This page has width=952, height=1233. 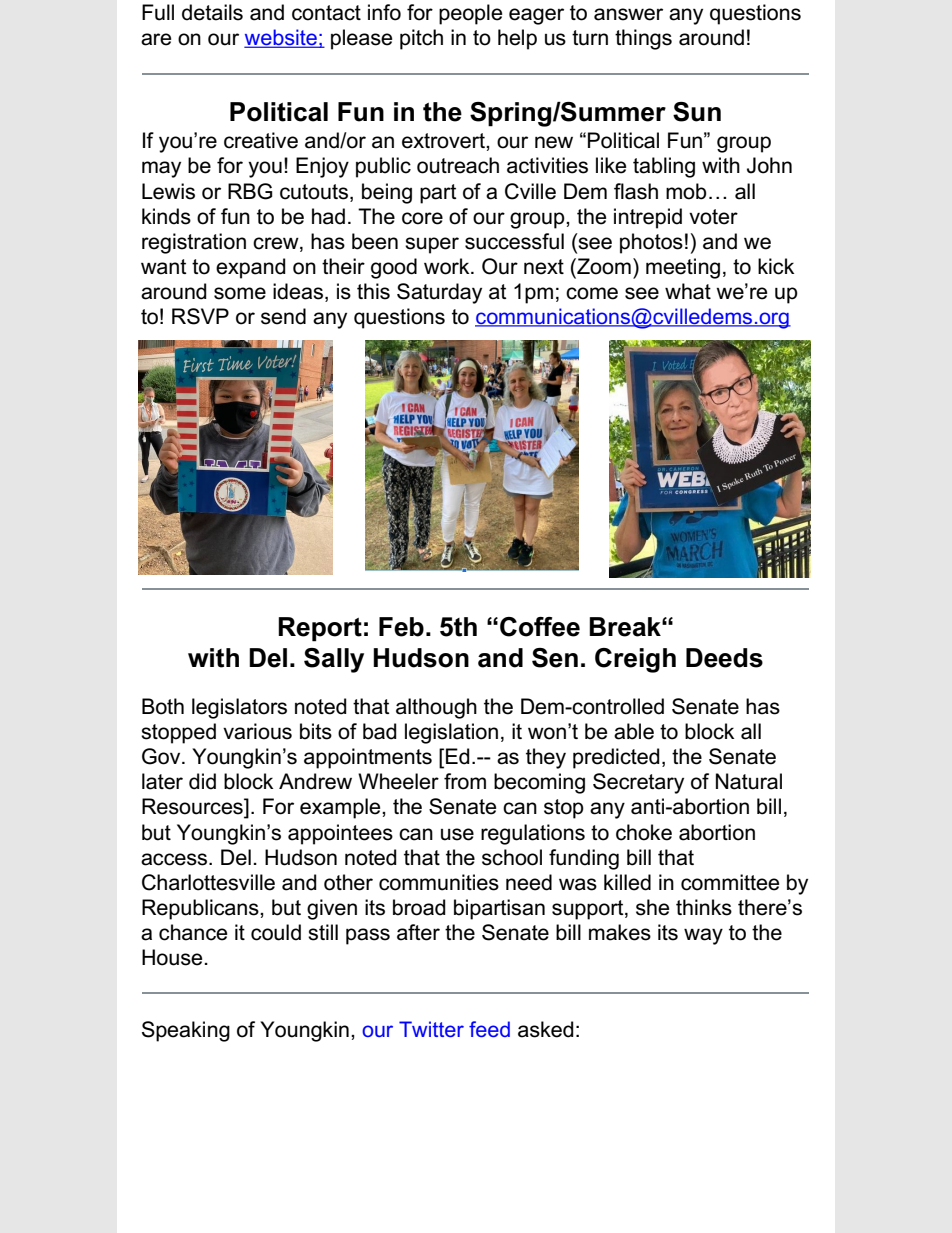 What do you see at coordinates (643, 39) in the page?
I see `things` at bounding box center [643, 39].
